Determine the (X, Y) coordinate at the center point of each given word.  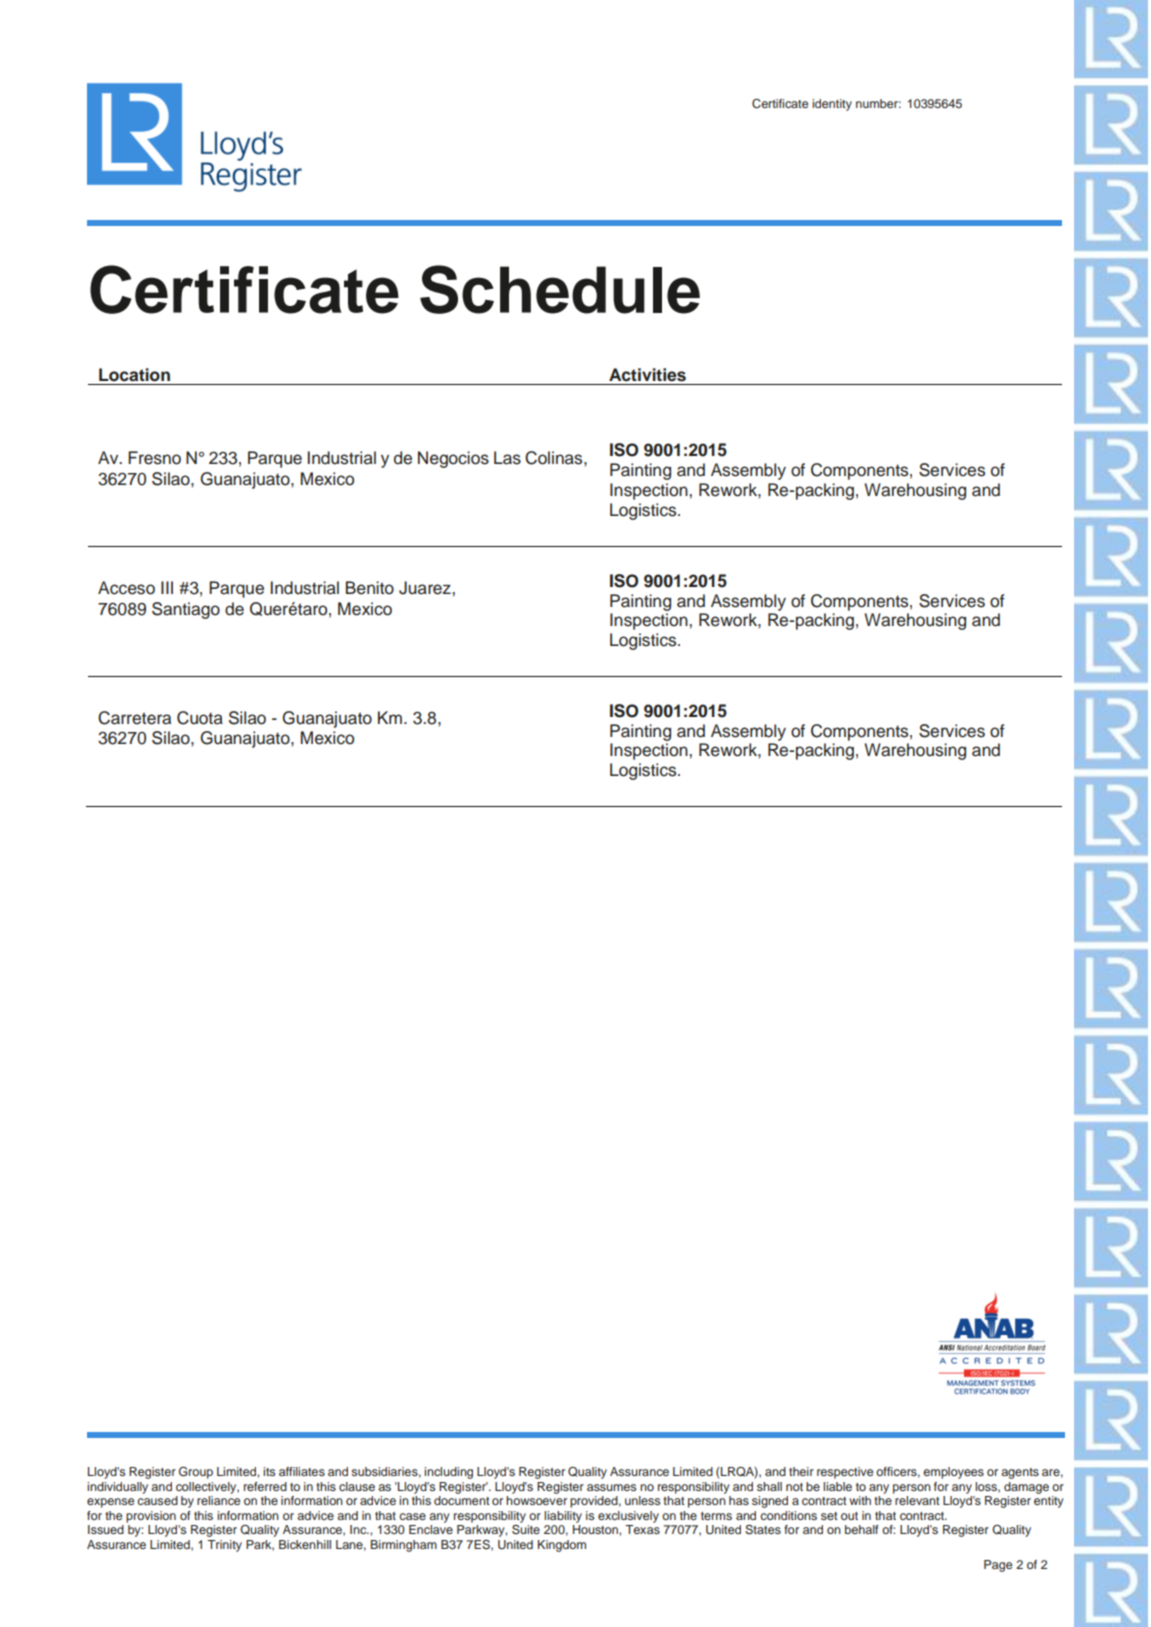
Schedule (560, 289)
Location (134, 375)
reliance (218, 1500)
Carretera (134, 718)
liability (563, 1517)
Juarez (426, 588)
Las (507, 458)
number (878, 103)
